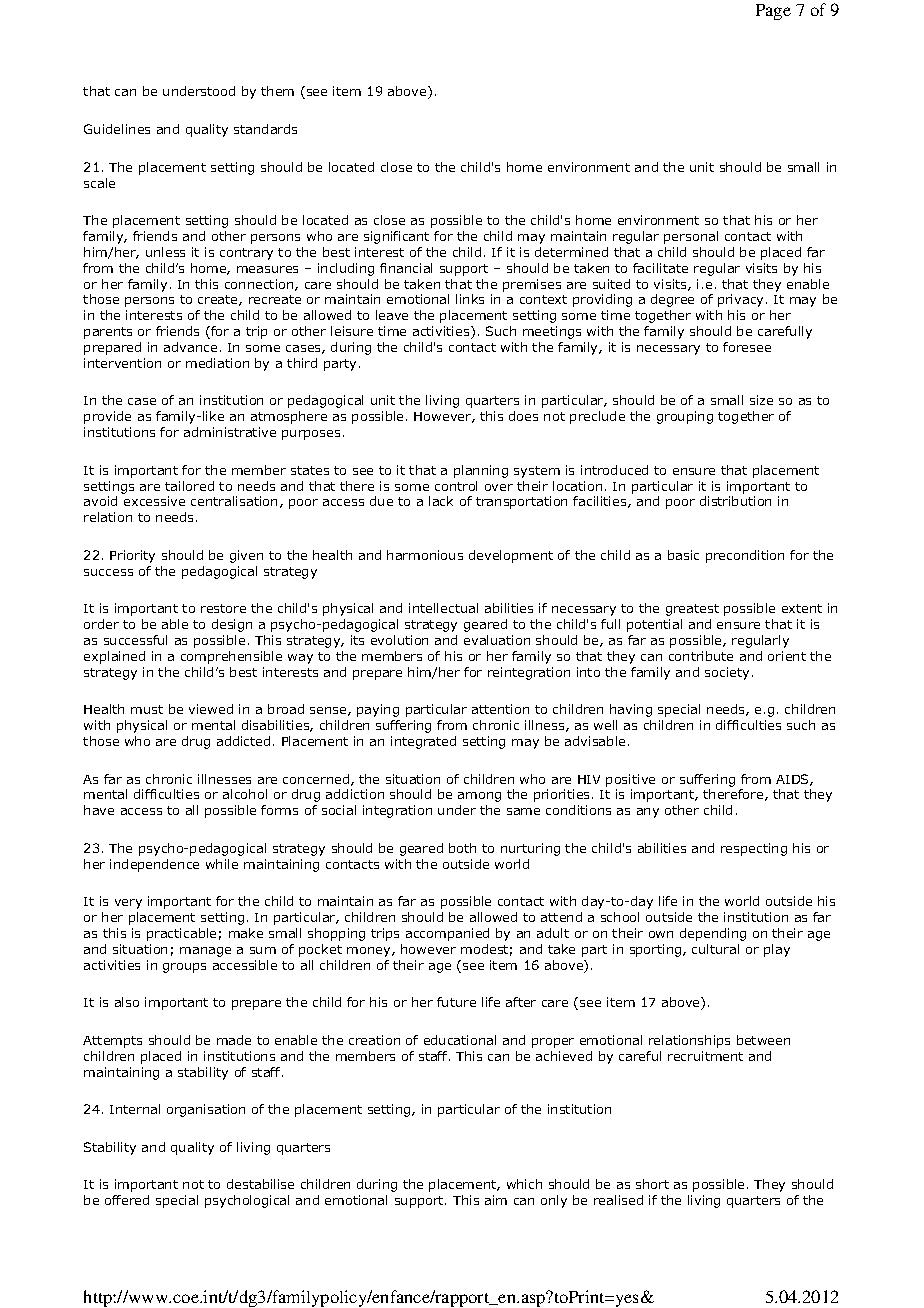 Image resolution: width=924 pixels, height=1308 pixels. What do you see at coordinates (154, 865) in the screenshot?
I see `independence` at bounding box center [154, 865].
